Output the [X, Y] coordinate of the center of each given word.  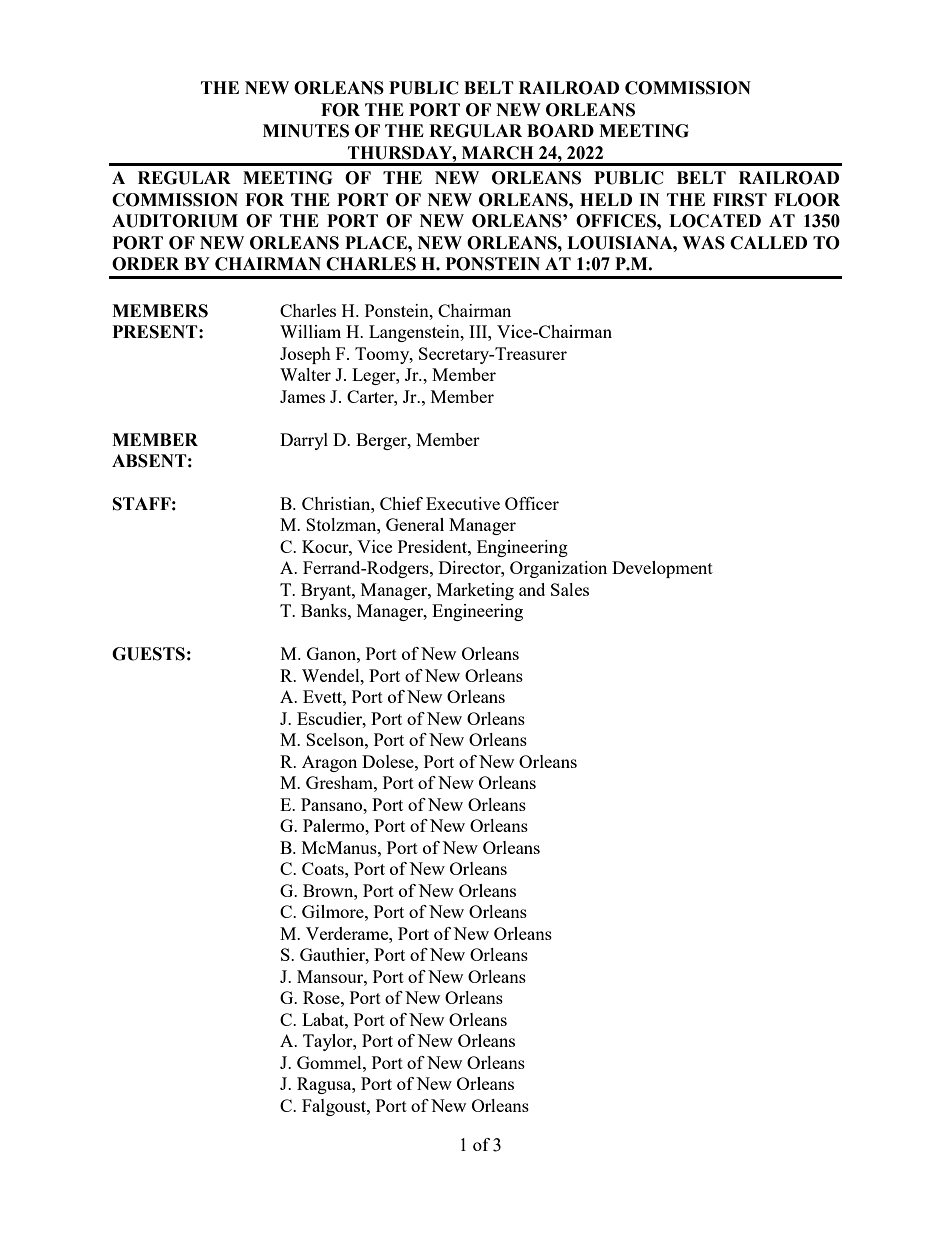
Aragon [329, 763]
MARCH [497, 153]
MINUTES [306, 131]
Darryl [304, 441]
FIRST [740, 200]
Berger [382, 441]
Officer [532, 503]
